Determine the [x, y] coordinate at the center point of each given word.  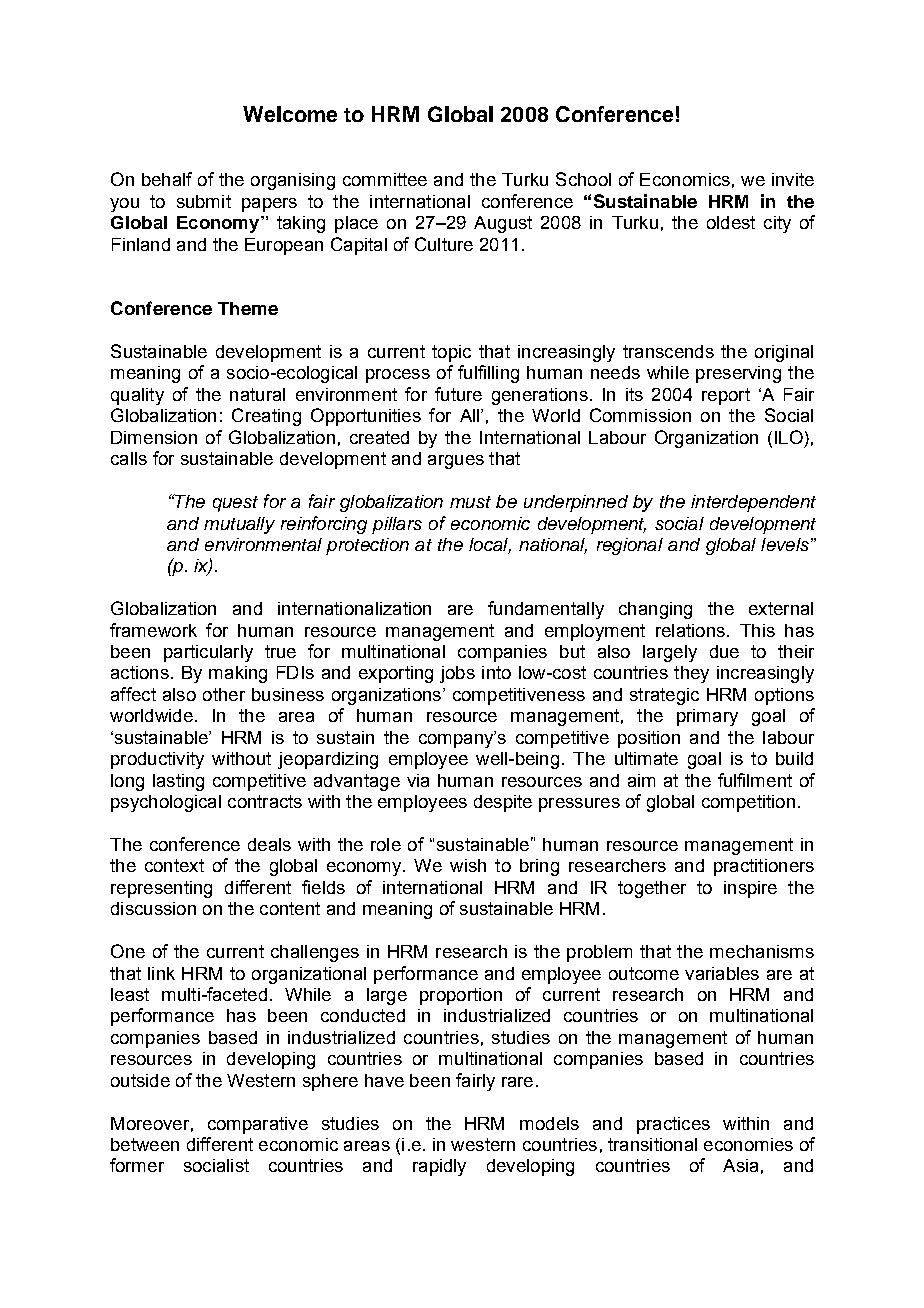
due [724, 651]
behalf [167, 179]
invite [793, 179]
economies [748, 1144]
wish [468, 865]
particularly [208, 653]
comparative [258, 1125]
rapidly [439, 1167]
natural [257, 394]
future [458, 394]
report [726, 396]
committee [385, 179]
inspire [750, 889]
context [174, 865]
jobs [457, 674]
